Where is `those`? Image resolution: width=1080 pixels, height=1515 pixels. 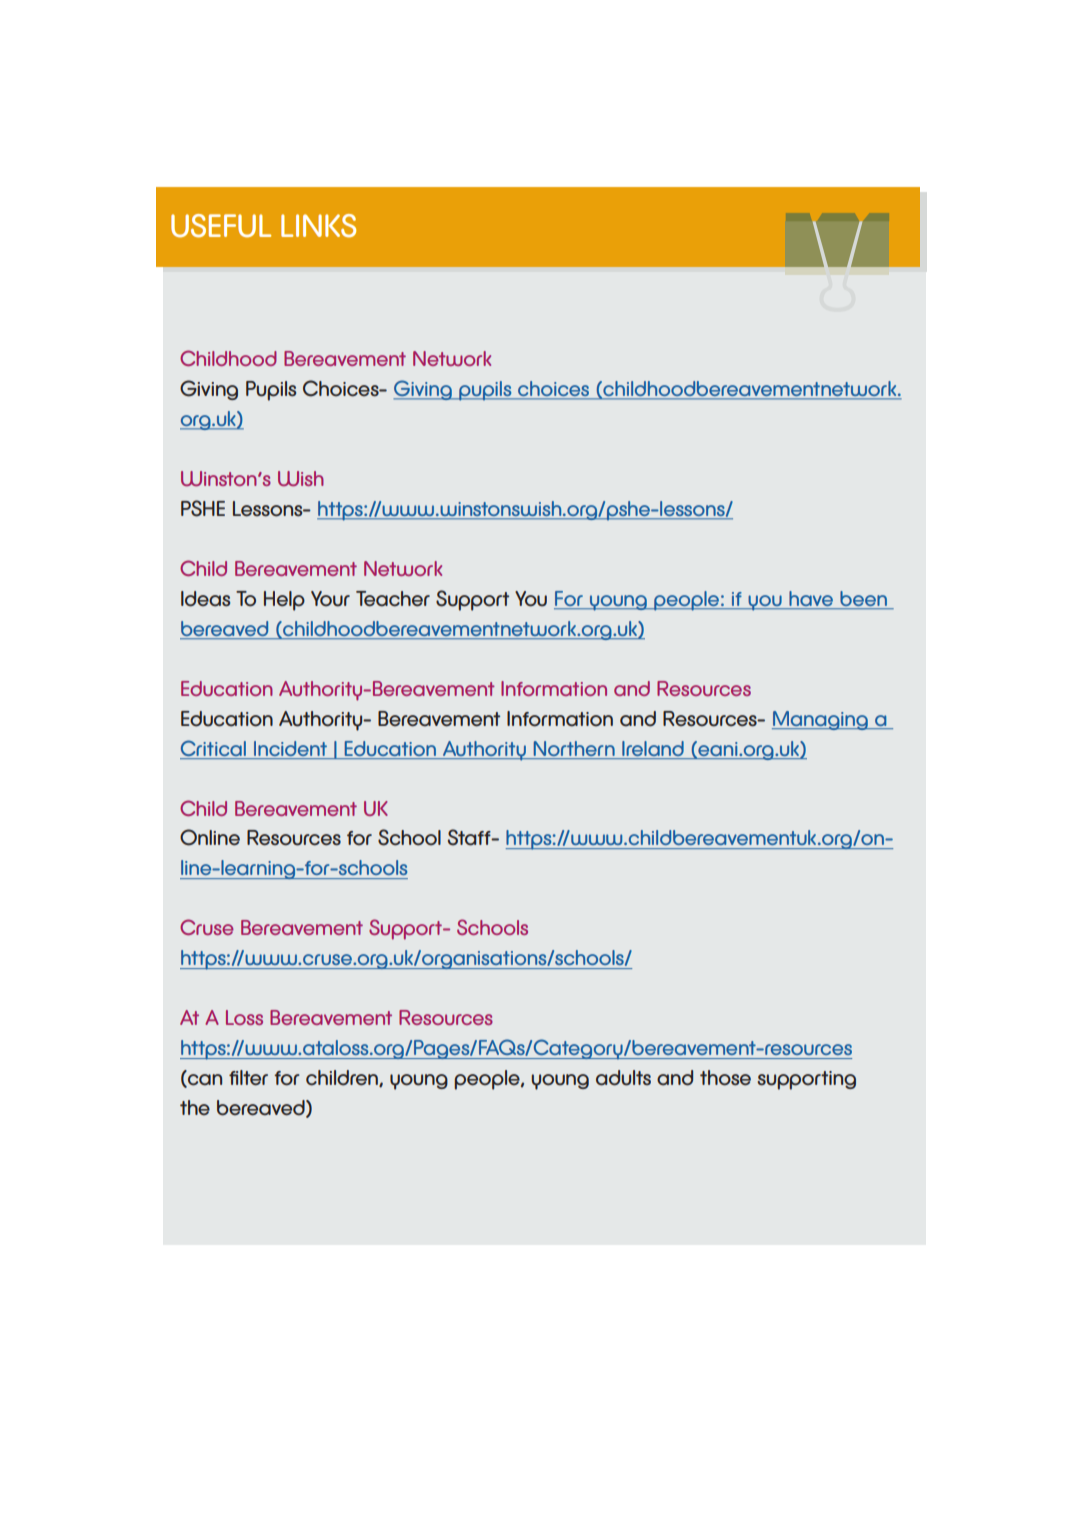 those is located at coordinates (725, 1078).
